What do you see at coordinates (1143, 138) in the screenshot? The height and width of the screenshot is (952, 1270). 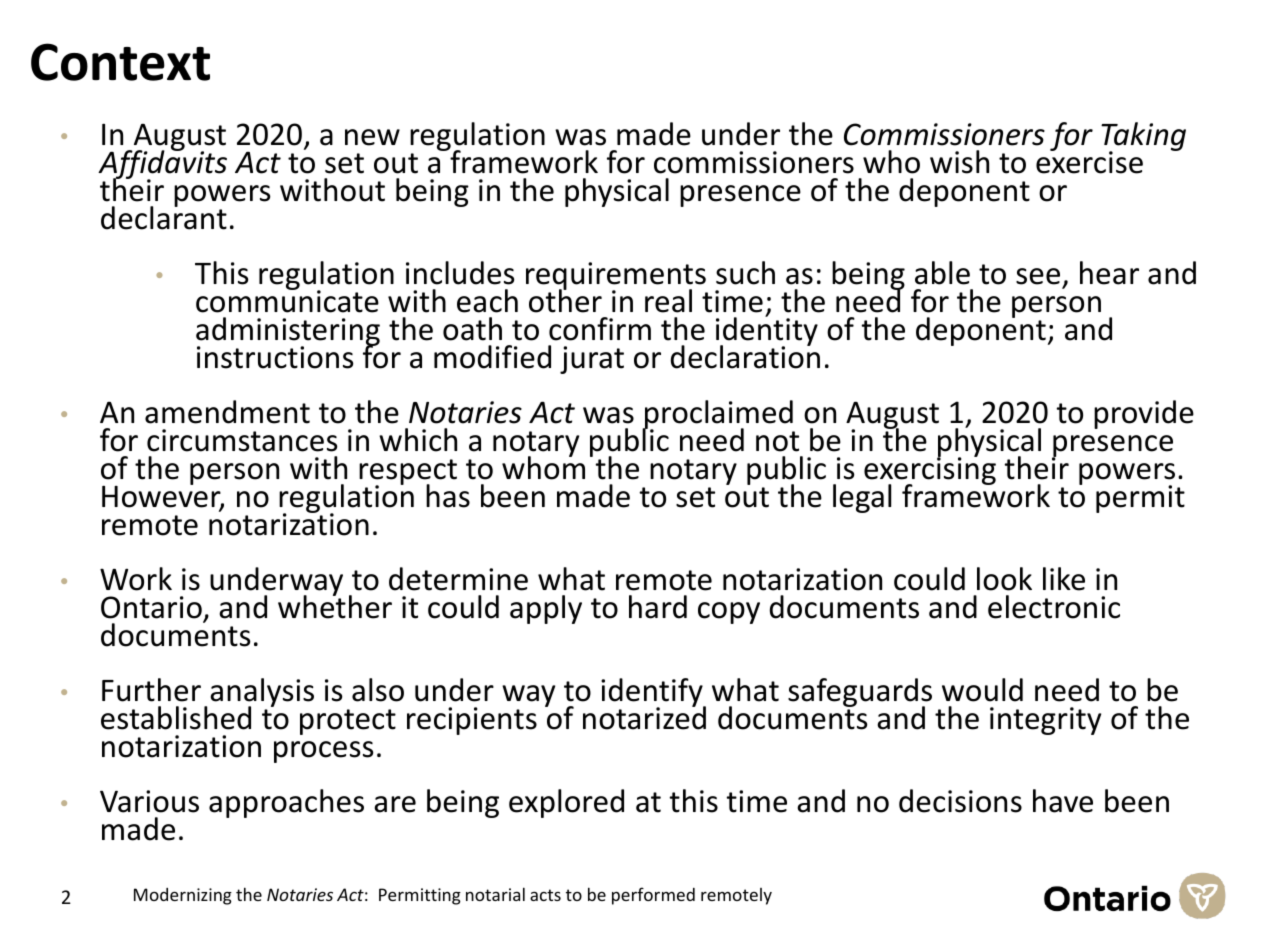 I see `Taking` at bounding box center [1143, 138].
